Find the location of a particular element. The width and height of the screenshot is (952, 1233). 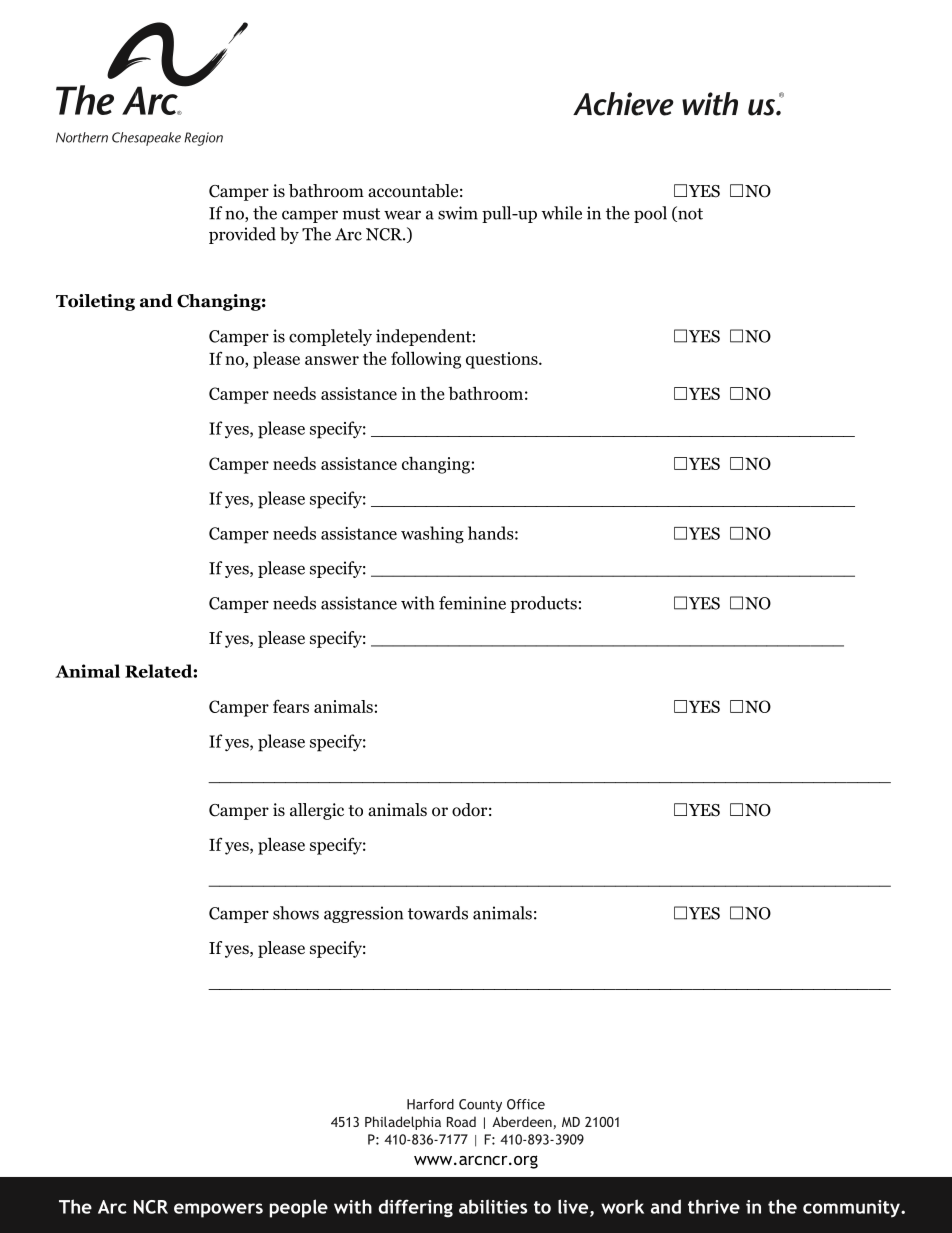

towards is located at coordinates (438, 913).
